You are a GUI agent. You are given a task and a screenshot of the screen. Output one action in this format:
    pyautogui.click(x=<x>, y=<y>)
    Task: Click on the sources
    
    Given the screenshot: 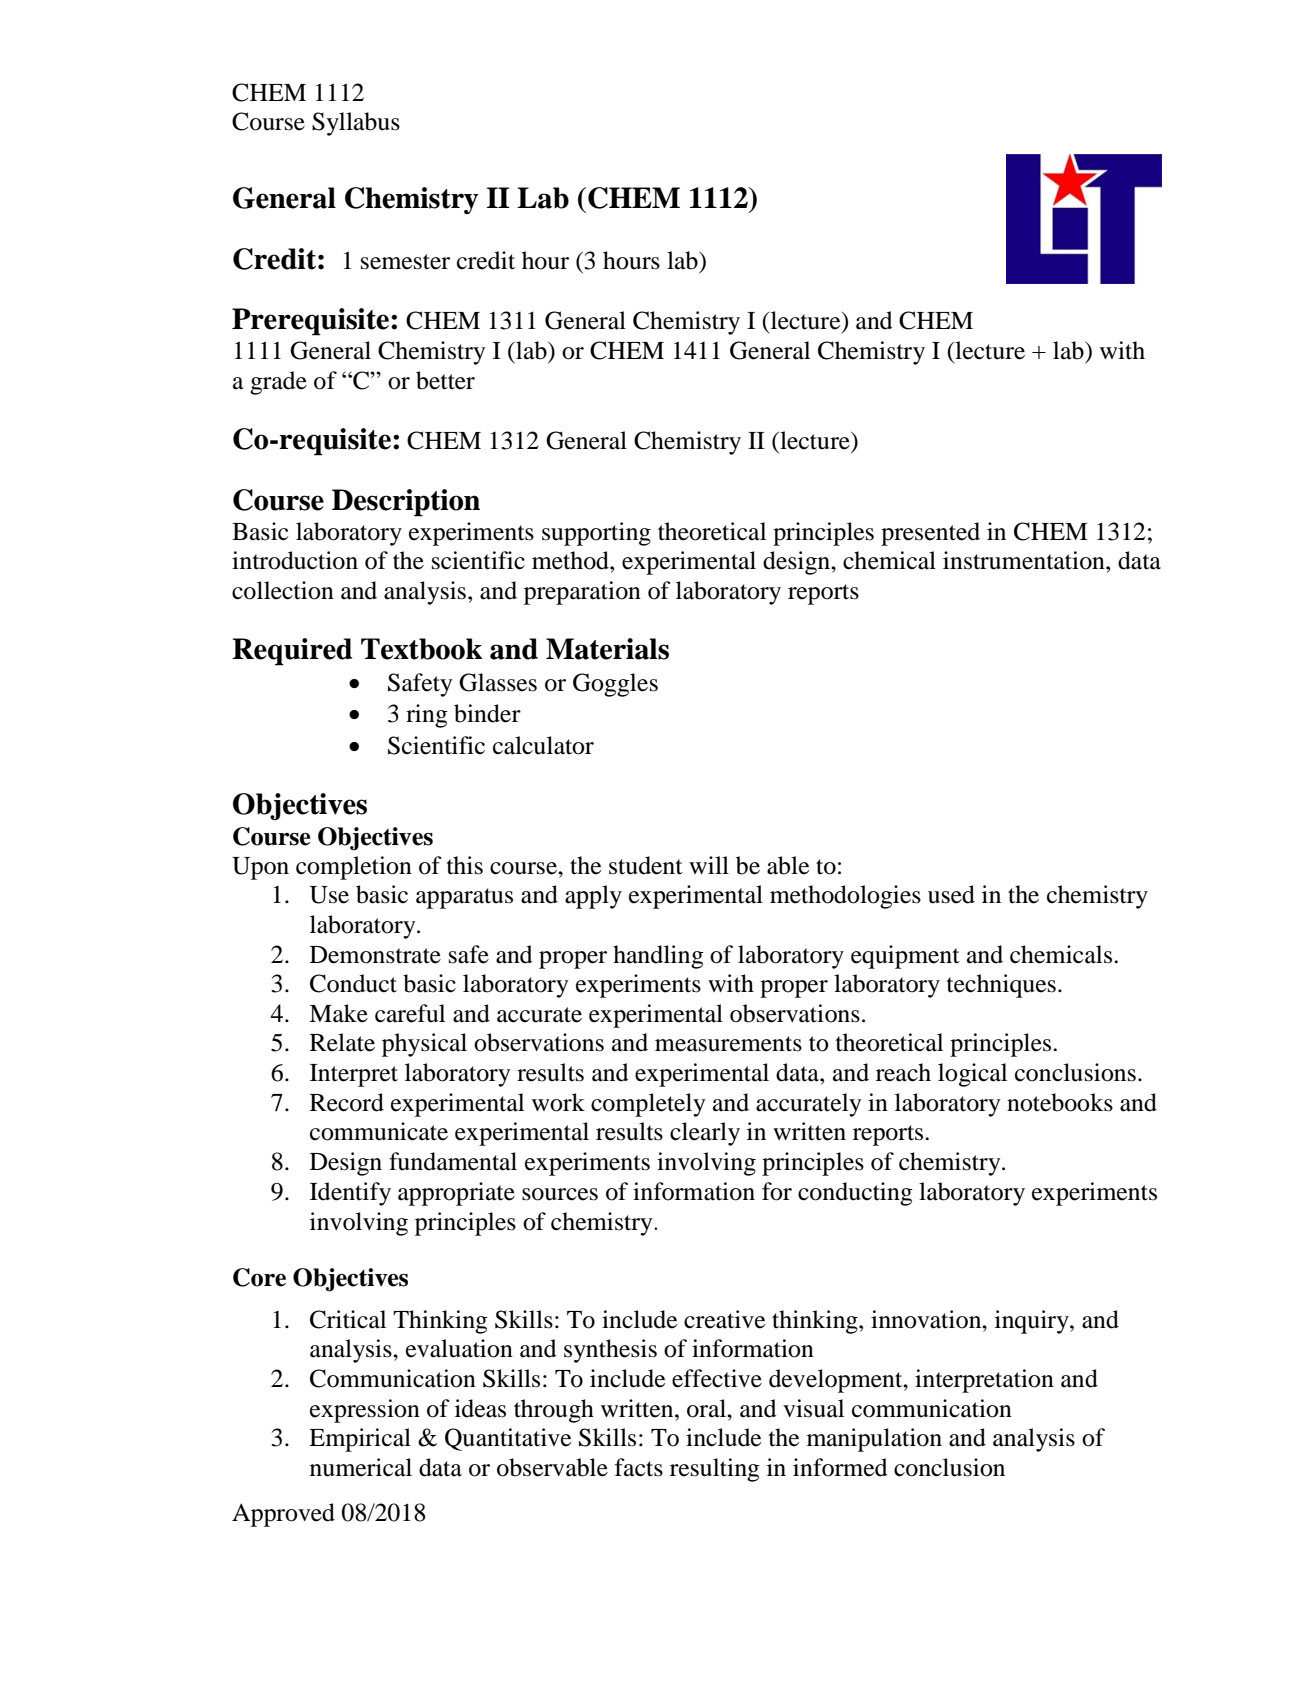 What is the action you would take?
    pyautogui.click(x=560, y=1194)
